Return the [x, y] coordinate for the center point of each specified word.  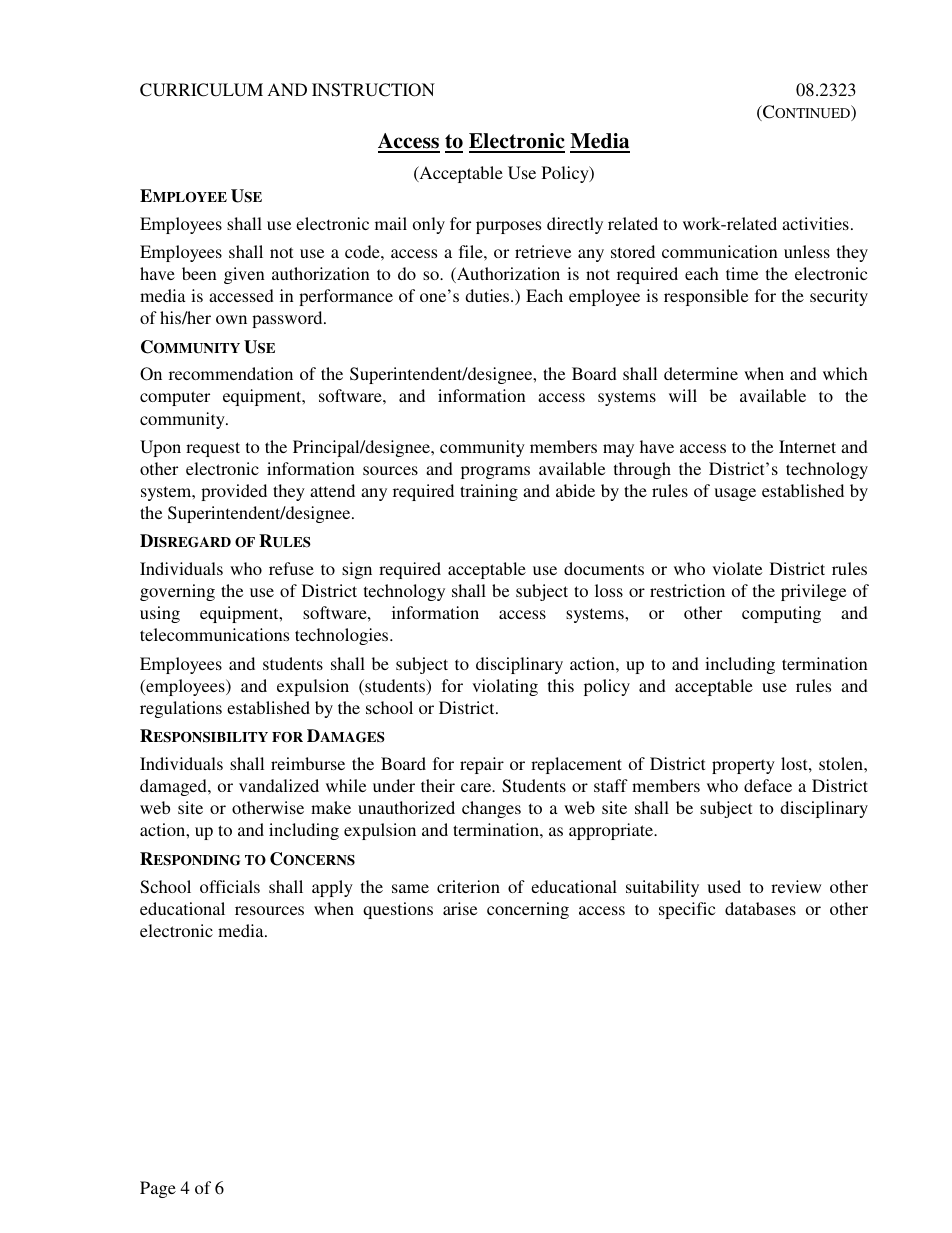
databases [760, 908]
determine [701, 373]
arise [460, 908]
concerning [528, 910]
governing [177, 592]
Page [158, 1189]
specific [687, 910]
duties [488, 295]
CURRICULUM [201, 90]
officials [230, 886]
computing [781, 614]
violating [505, 687]
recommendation [231, 373]
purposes [508, 227]
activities [815, 223]
